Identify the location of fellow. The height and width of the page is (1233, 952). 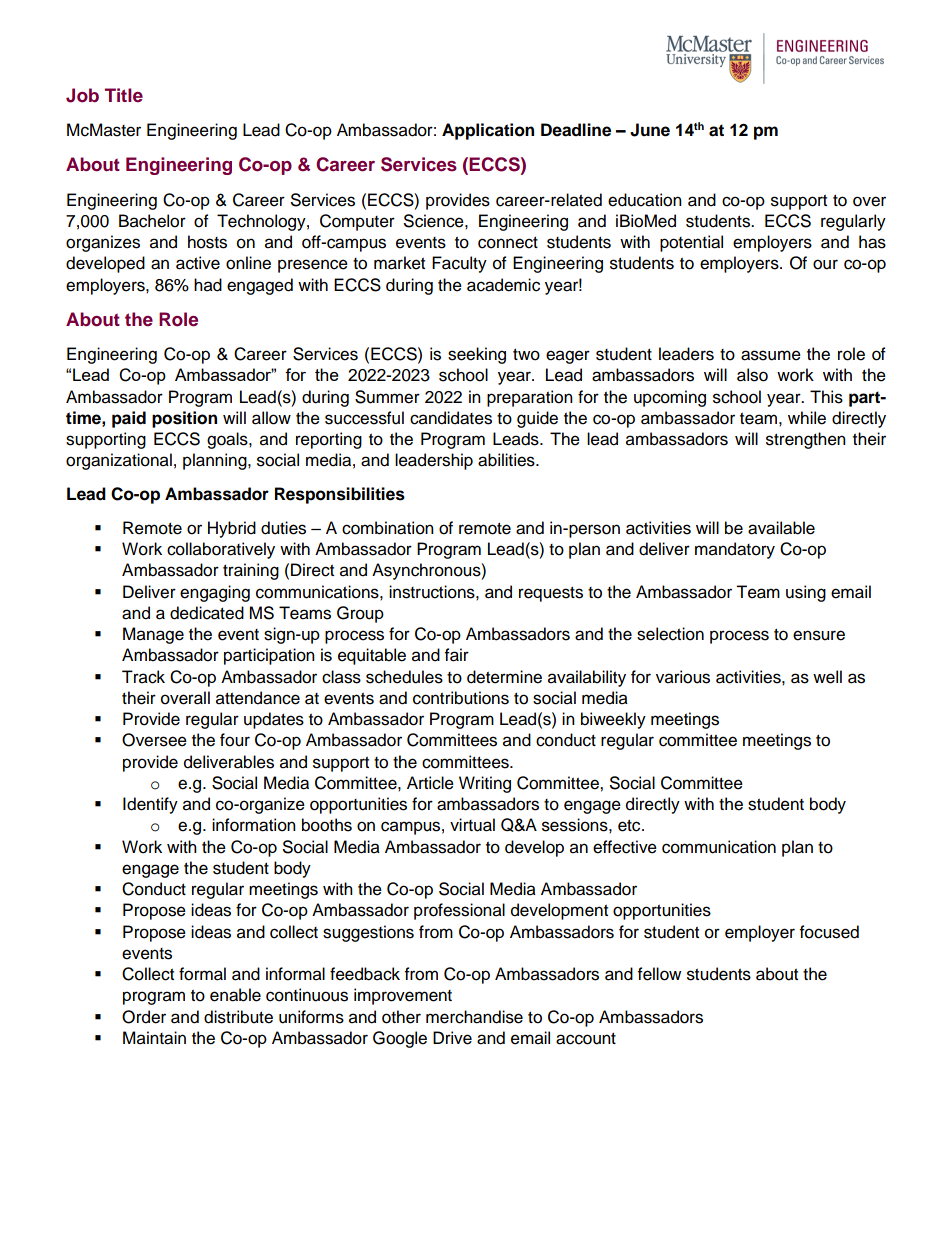
(659, 974).
